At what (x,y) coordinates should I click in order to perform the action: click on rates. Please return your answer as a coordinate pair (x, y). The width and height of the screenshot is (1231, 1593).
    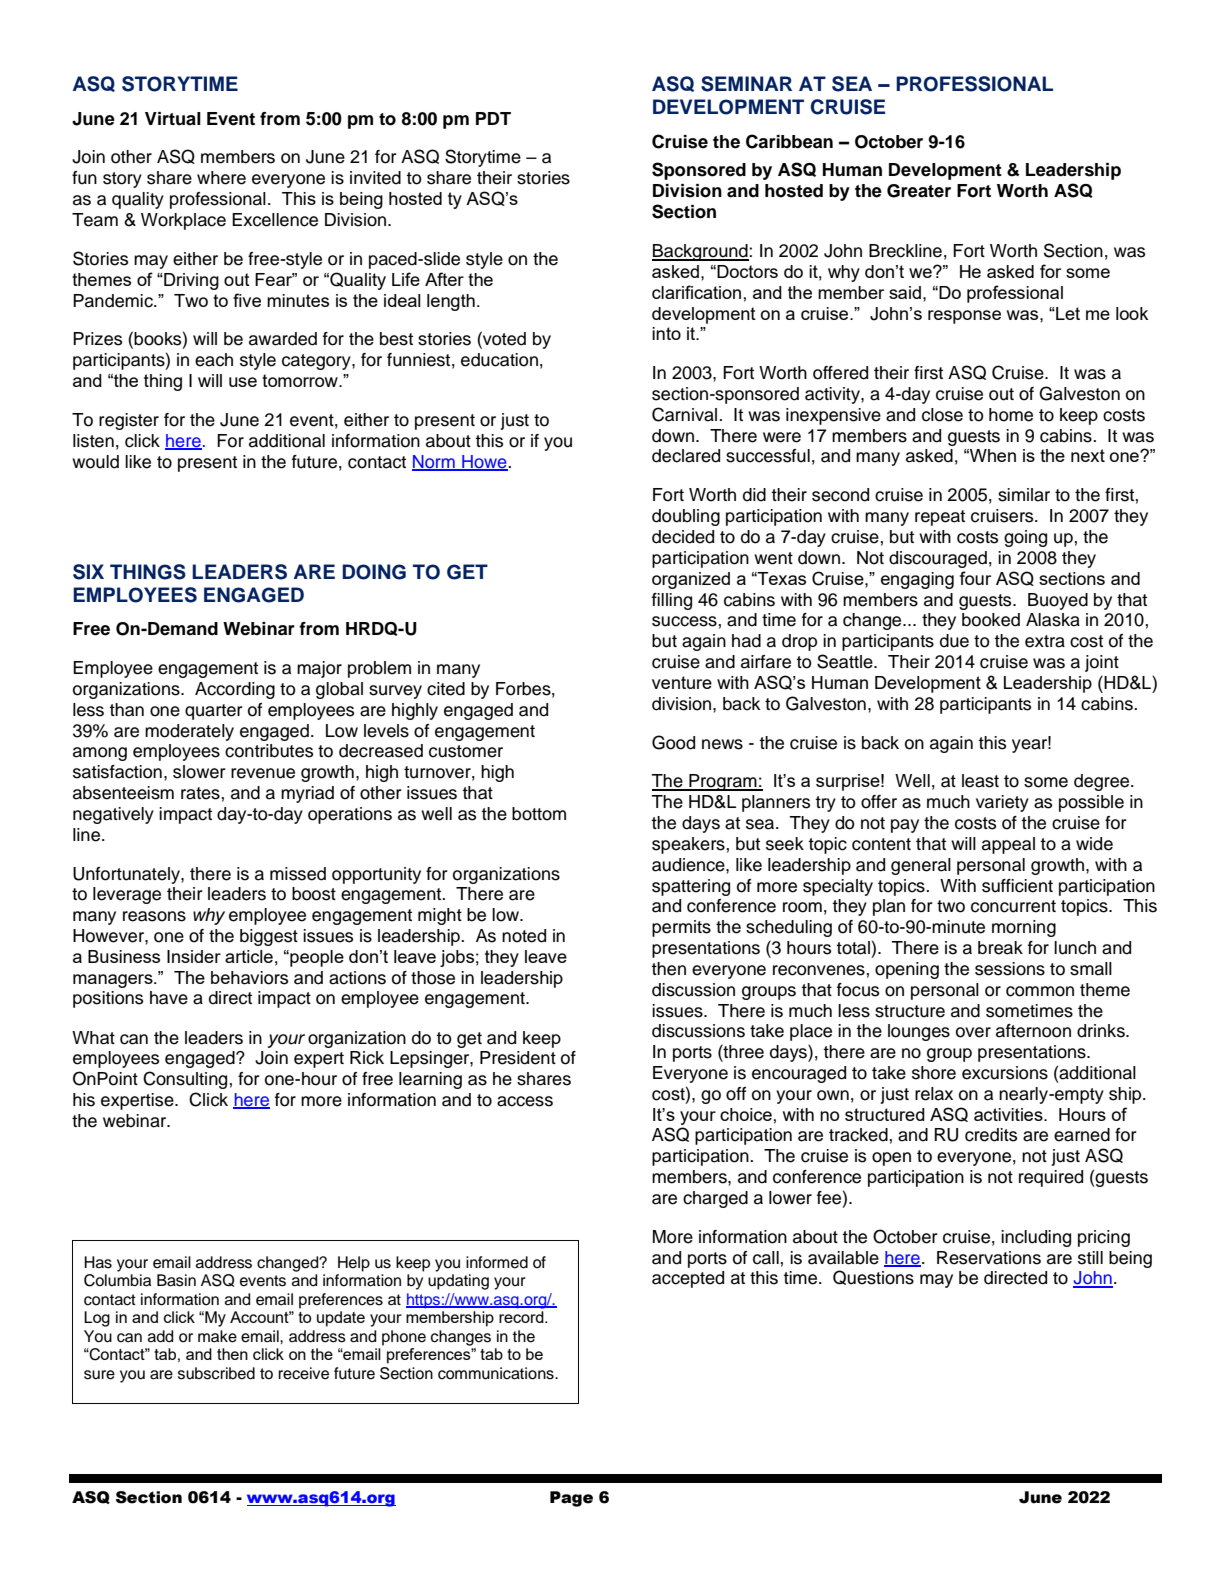
    Looking at the image, I should click on (200, 793).
